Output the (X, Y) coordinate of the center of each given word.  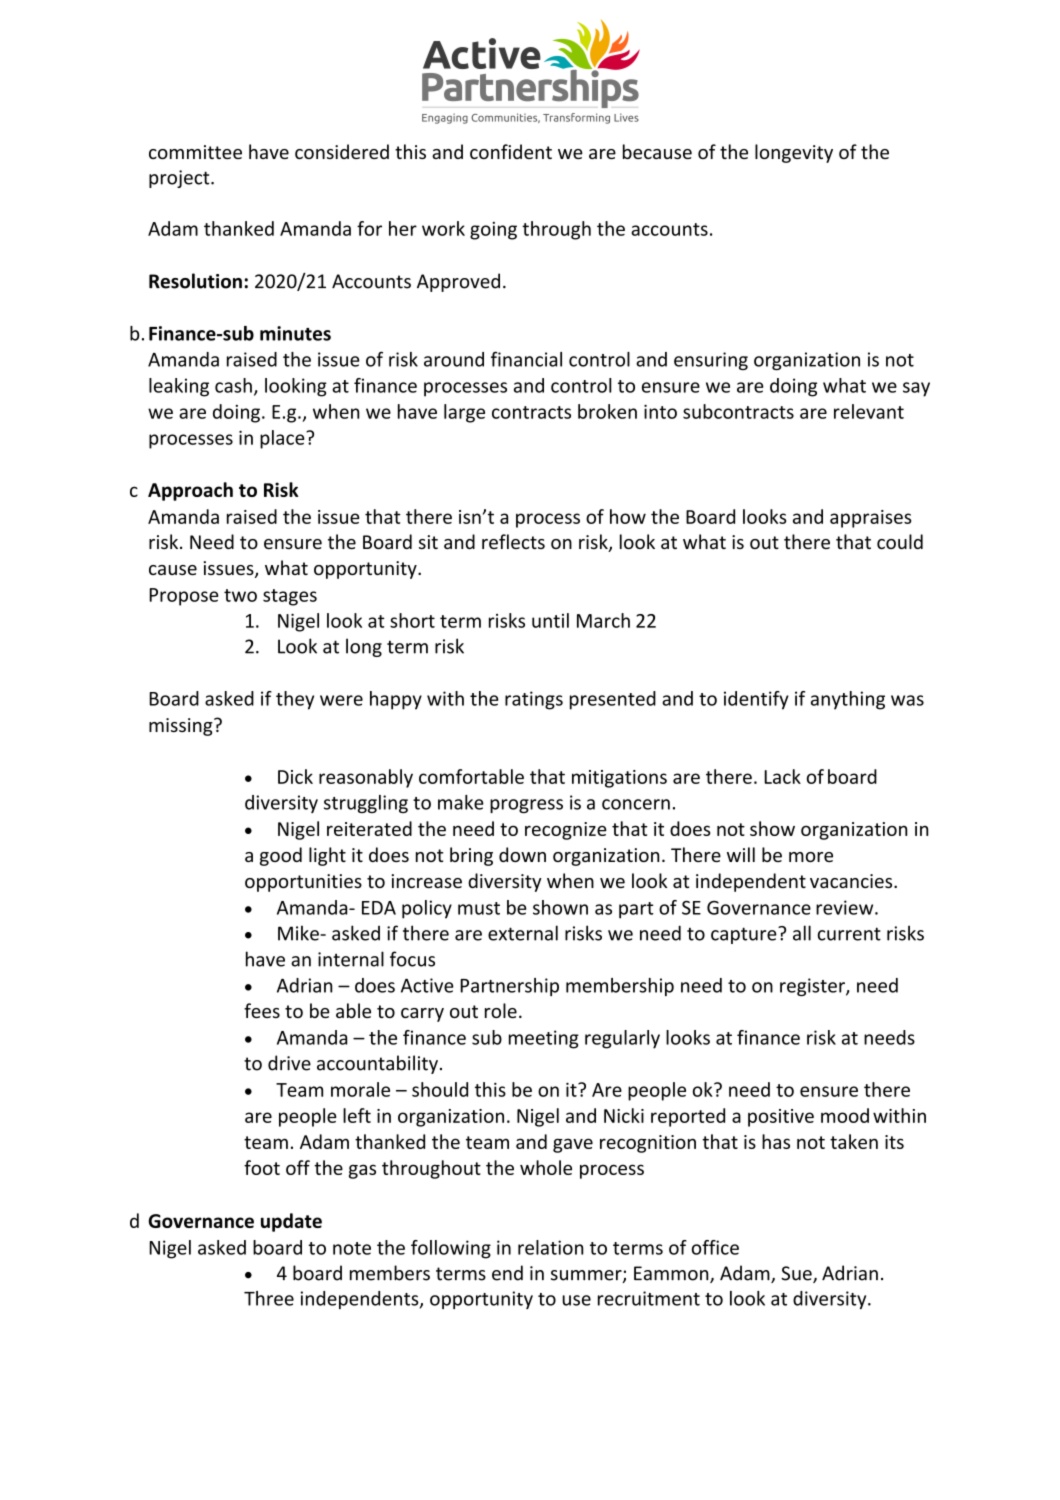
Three (269, 1298)
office (715, 1247)
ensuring (711, 361)
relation (550, 1247)
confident (511, 151)
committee (195, 152)
